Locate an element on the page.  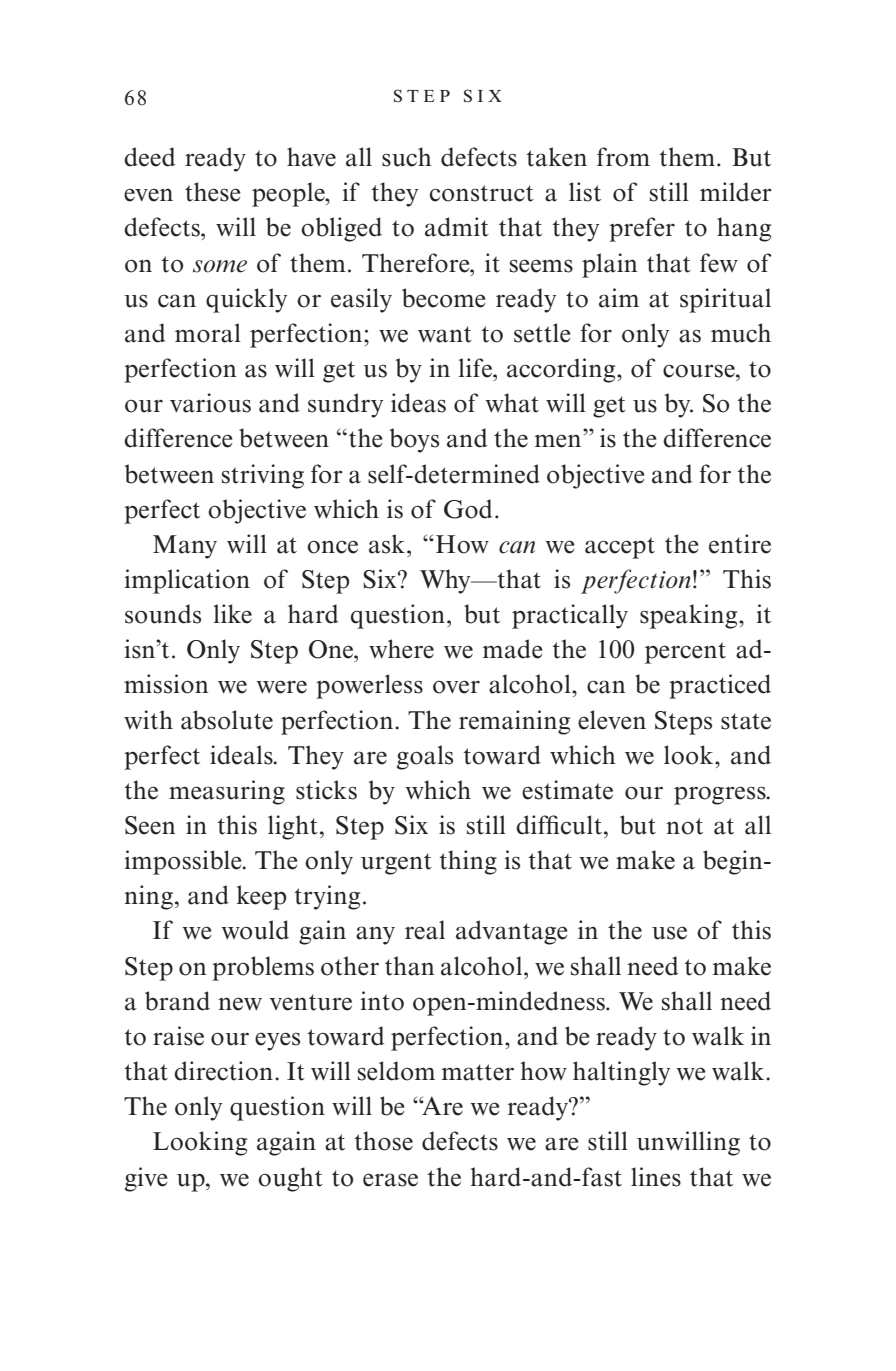
prefer is located at coordinates (642, 229).
